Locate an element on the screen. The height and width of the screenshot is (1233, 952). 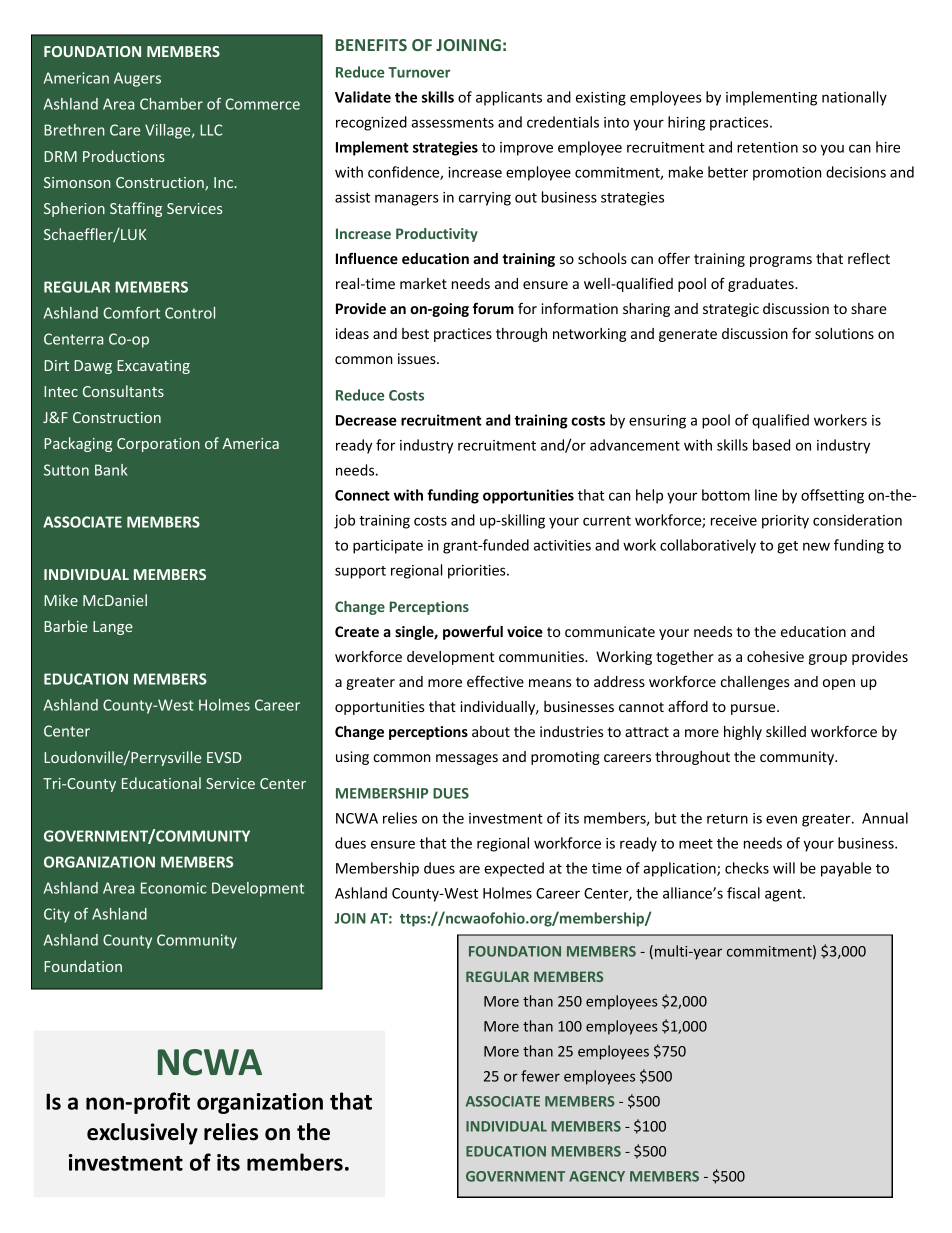
nationally is located at coordinates (854, 98).
